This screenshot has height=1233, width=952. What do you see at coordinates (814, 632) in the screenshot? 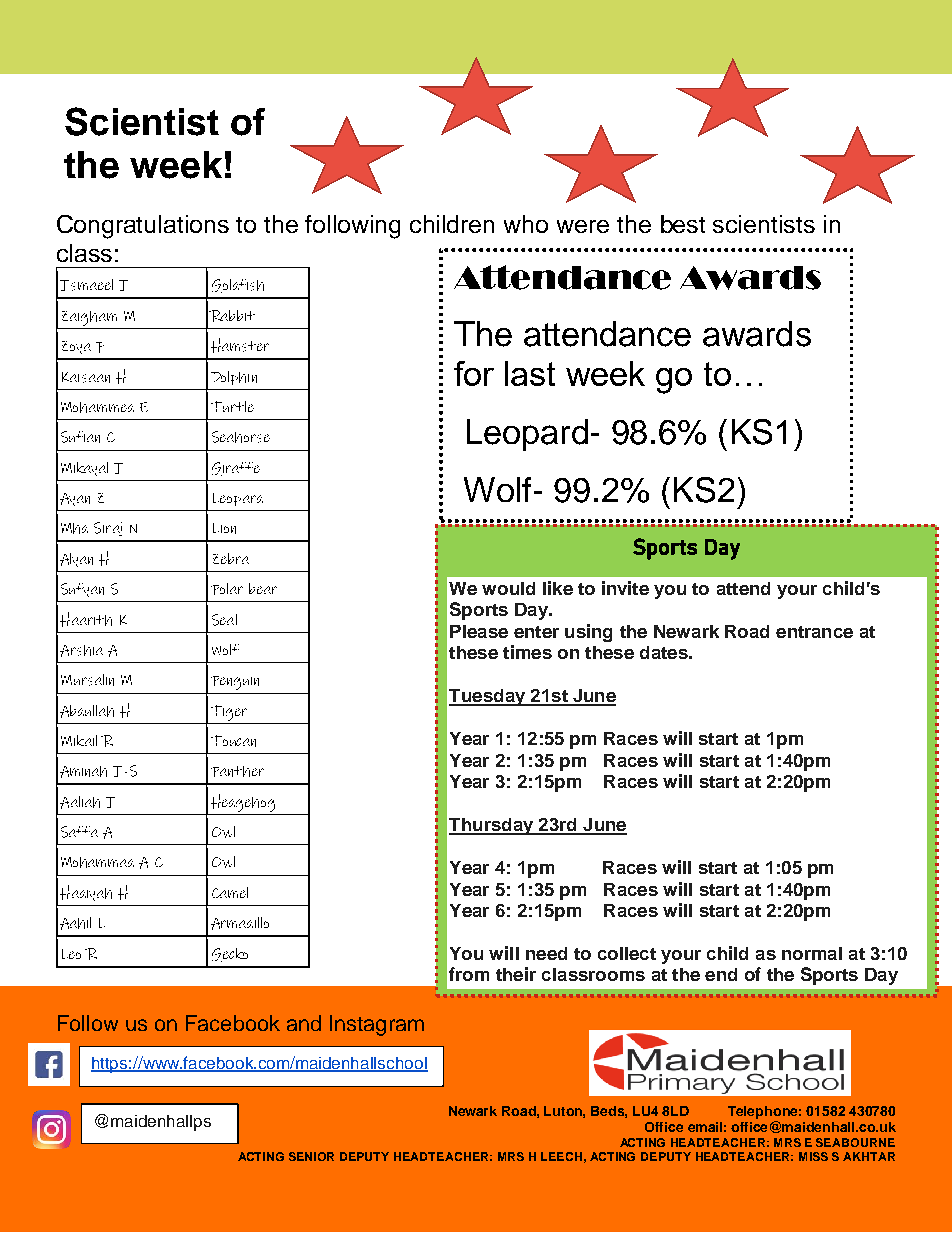
I see `entrance` at bounding box center [814, 632].
